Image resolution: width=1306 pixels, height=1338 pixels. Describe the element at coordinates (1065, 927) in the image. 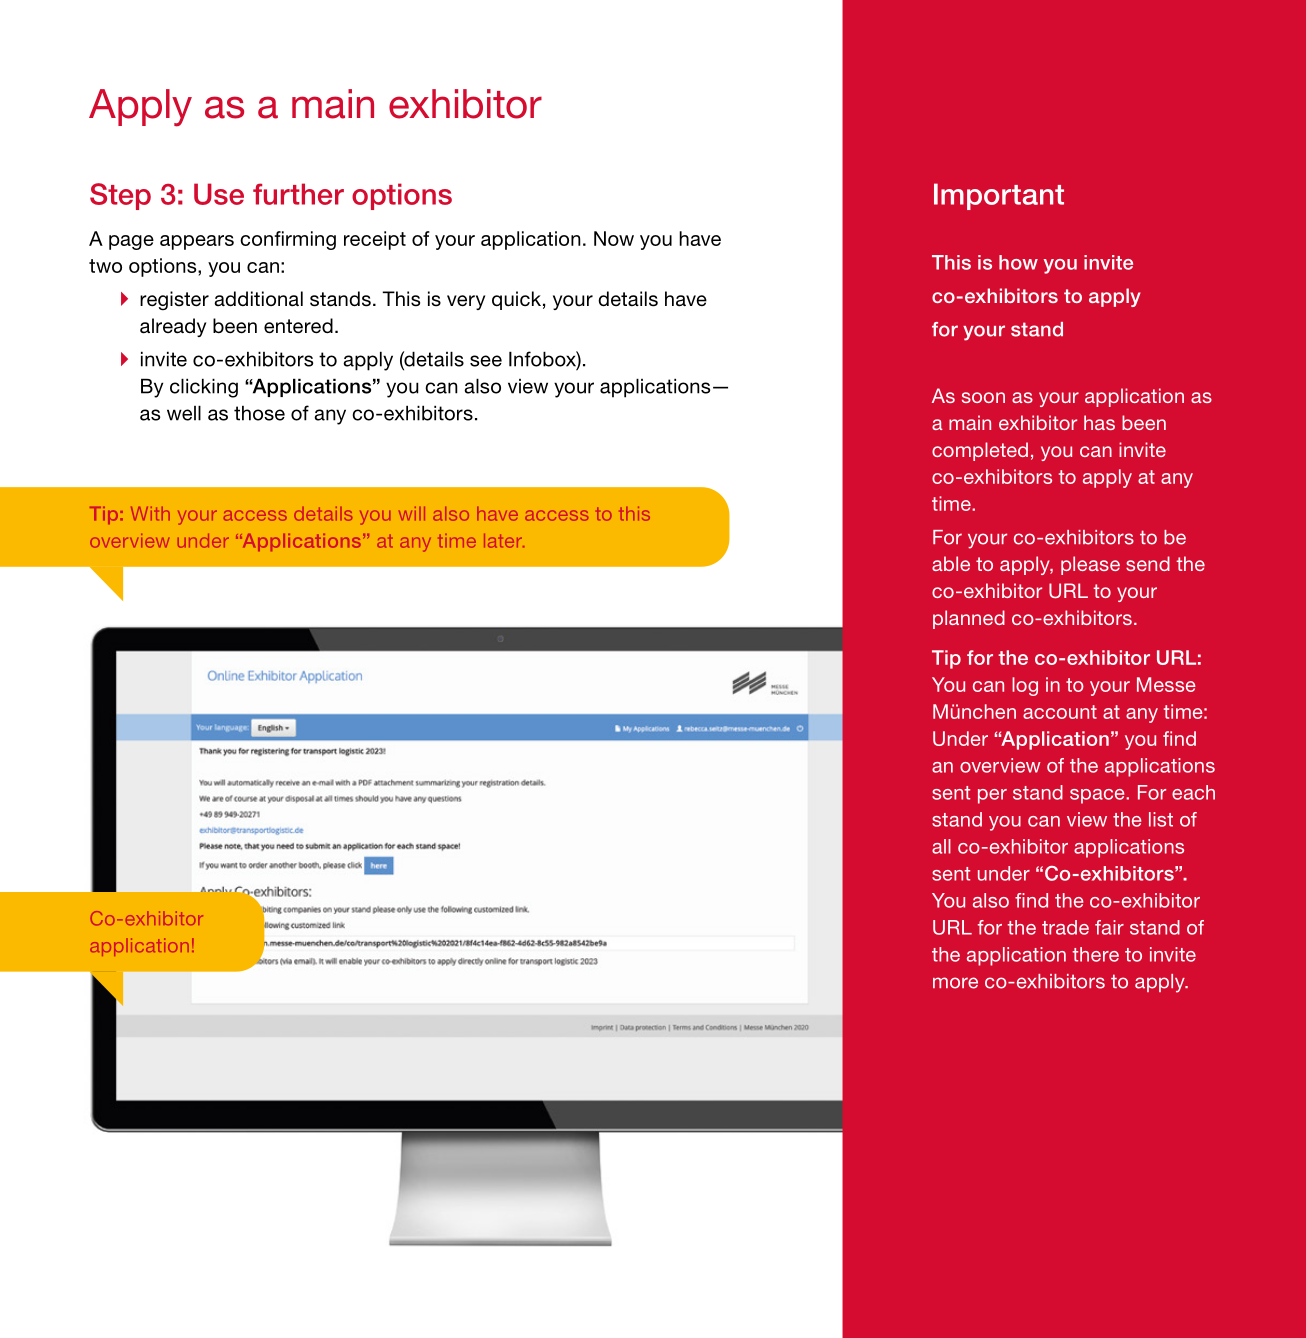

I see `trade` at that location.
